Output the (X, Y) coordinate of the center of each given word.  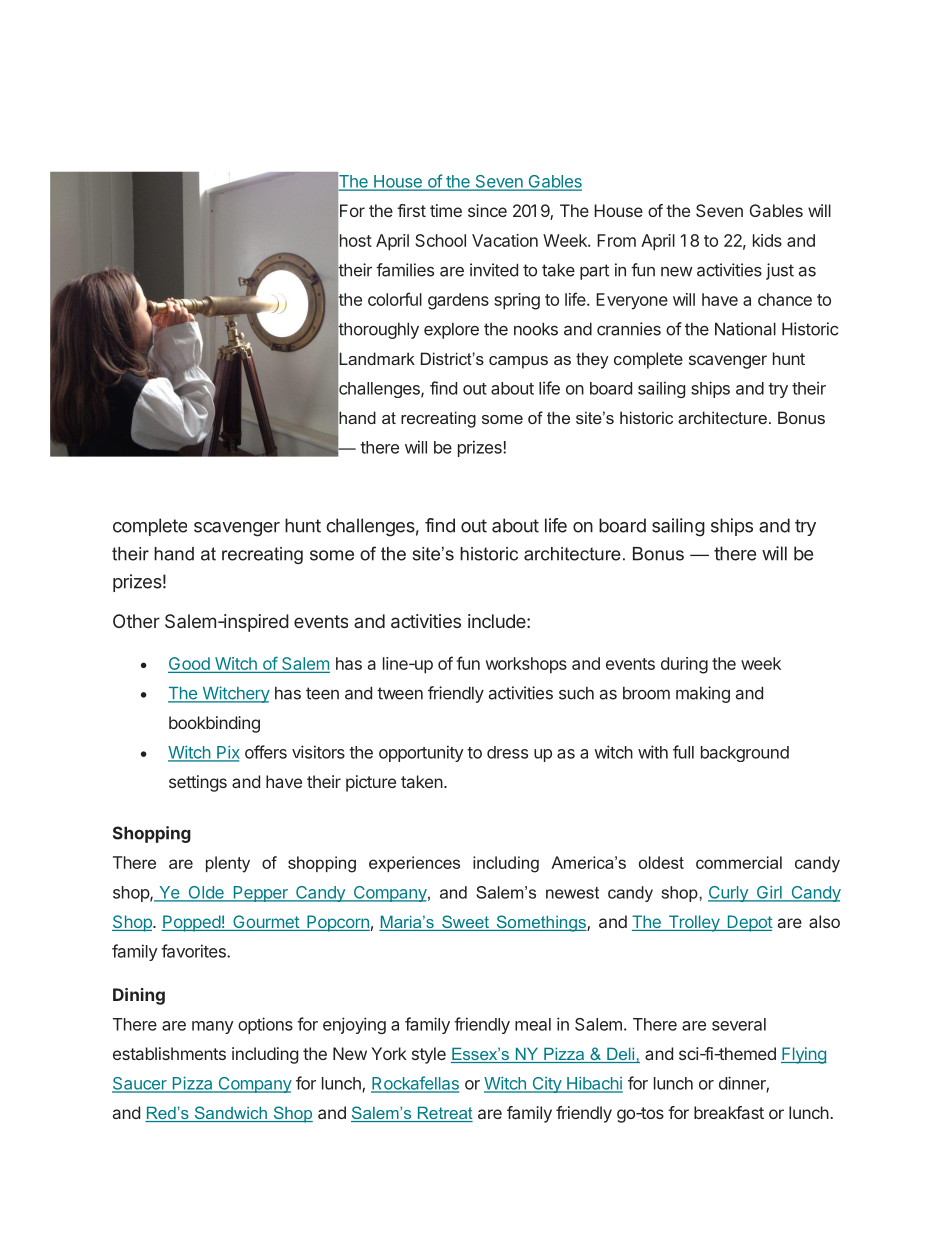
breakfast (729, 1112)
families (405, 270)
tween (400, 693)
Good (190, 665)
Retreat (444, 1114)
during (684, 665)
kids (767, 240)
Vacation (505, 240)
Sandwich (230, 1114)
